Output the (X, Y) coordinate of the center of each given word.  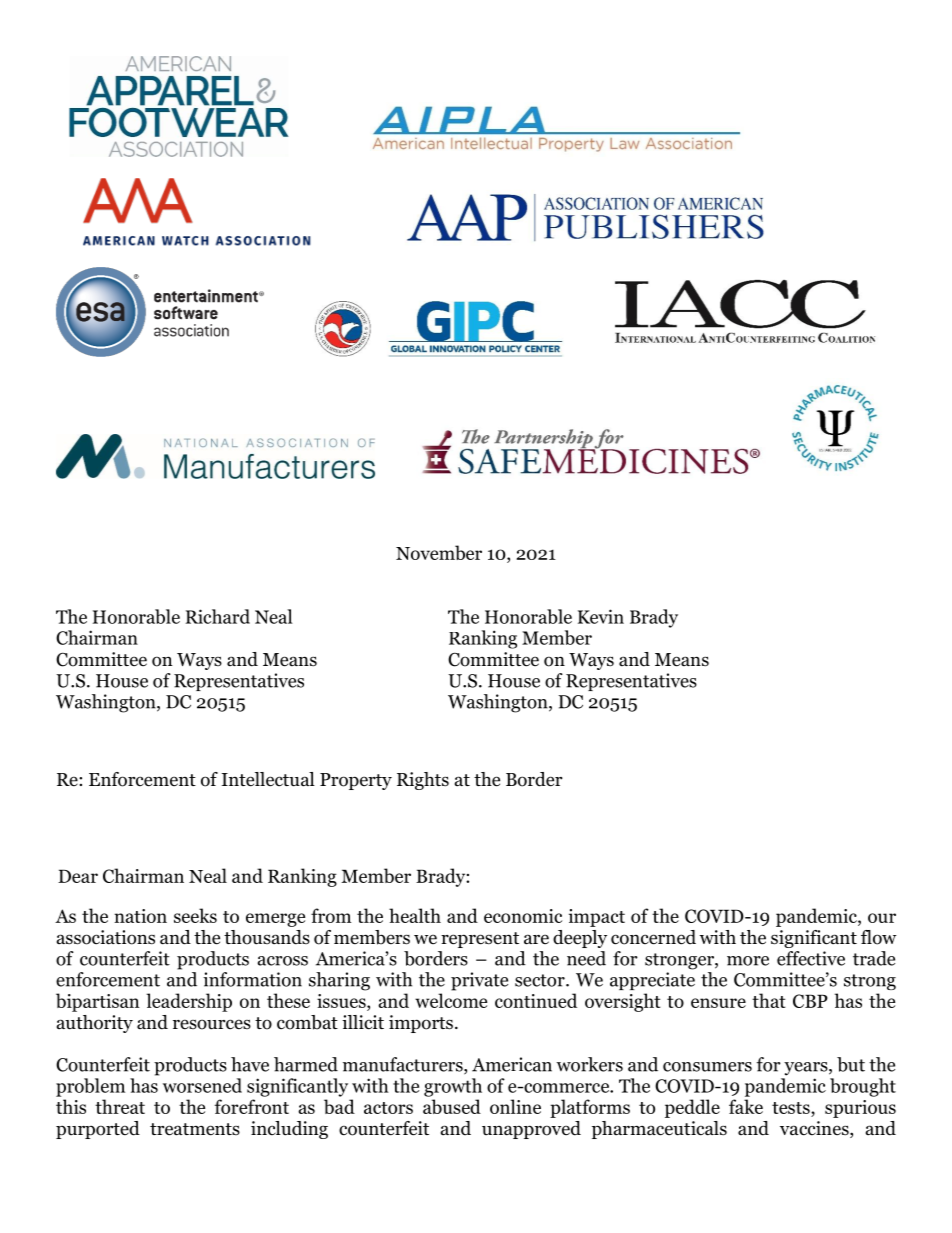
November (439, 552)
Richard (218, 616)
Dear (78, 876)
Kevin (601, 616)
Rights (423, 781)
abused (452, 1106)
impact (597, 918)
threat (120, 1106)
